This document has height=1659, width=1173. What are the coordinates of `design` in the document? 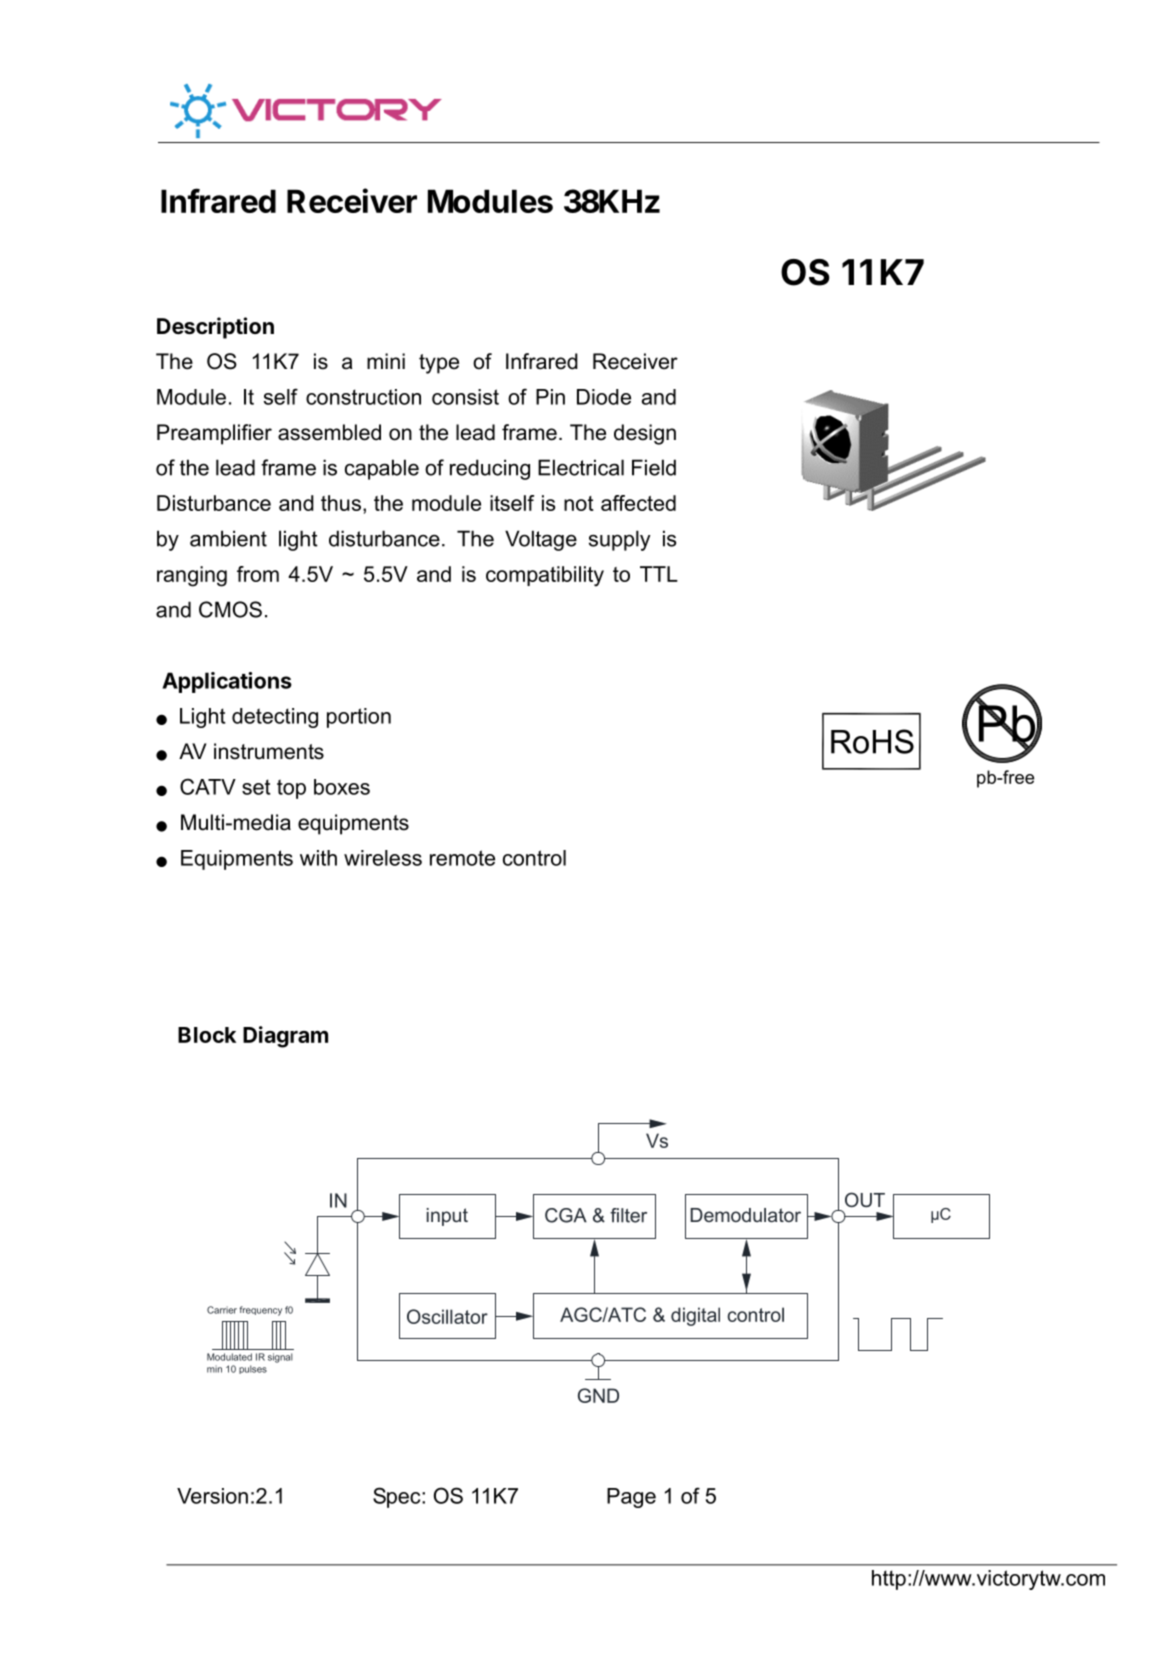 It's located at (645, 434).
